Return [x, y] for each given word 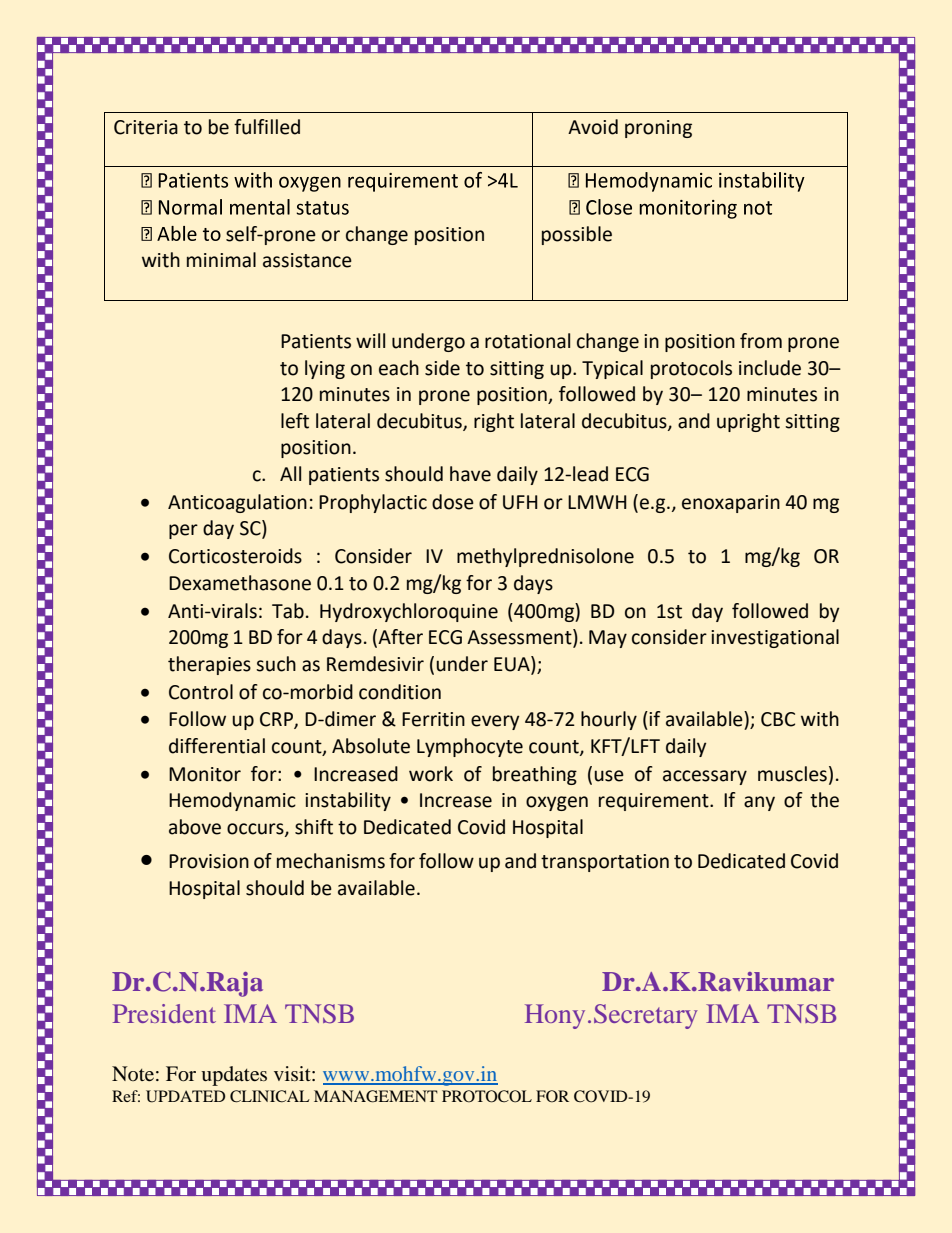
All [290, 473]
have [470, 474]
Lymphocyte [470, 747]
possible [577, 235]
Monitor [205, 774]
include [770, 368]
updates [234, 1076]
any [759, 803]
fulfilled [267, 127]
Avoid [593, 127]
